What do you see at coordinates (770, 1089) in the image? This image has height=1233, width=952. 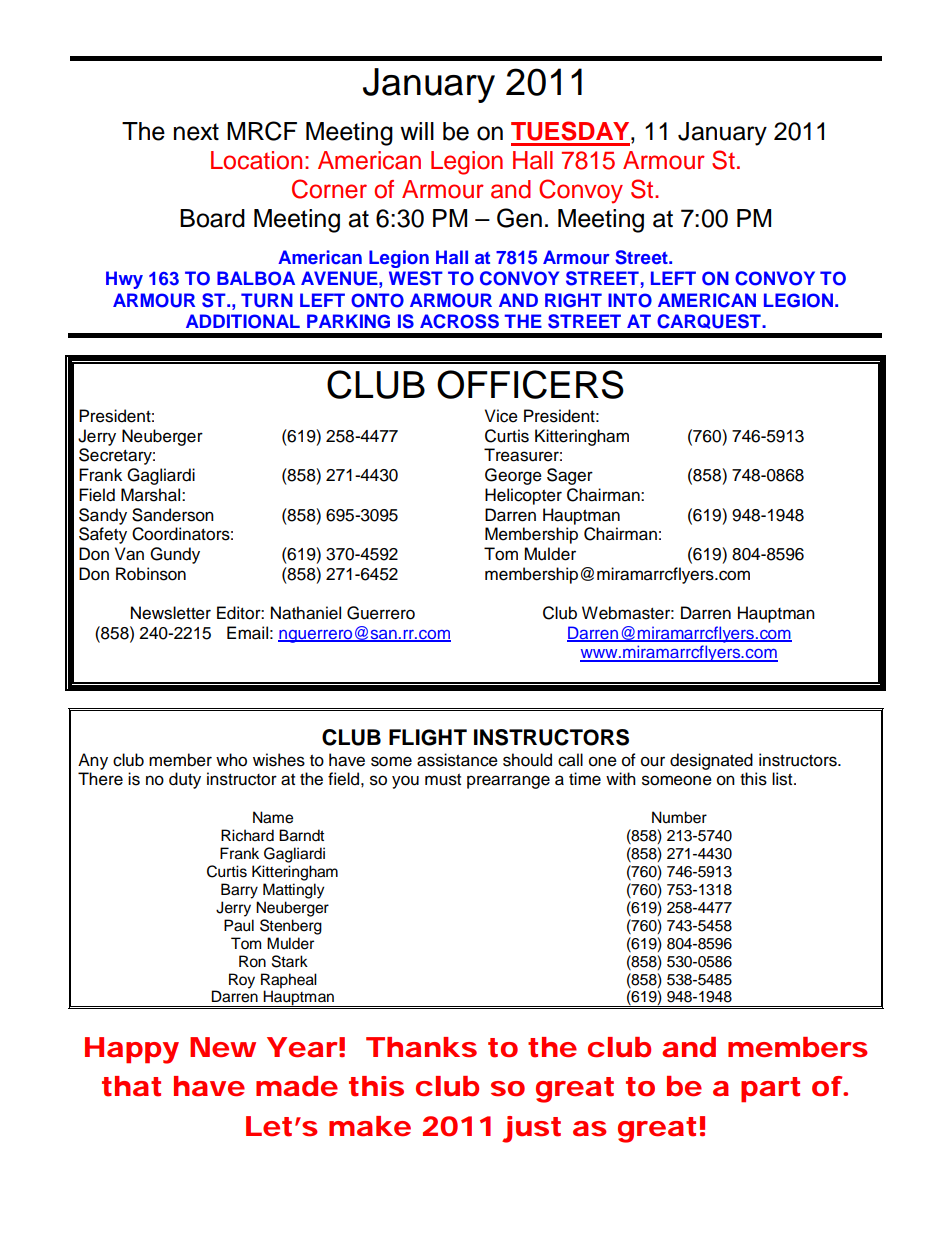 I see `part` at bounding box center [770, 1089].
